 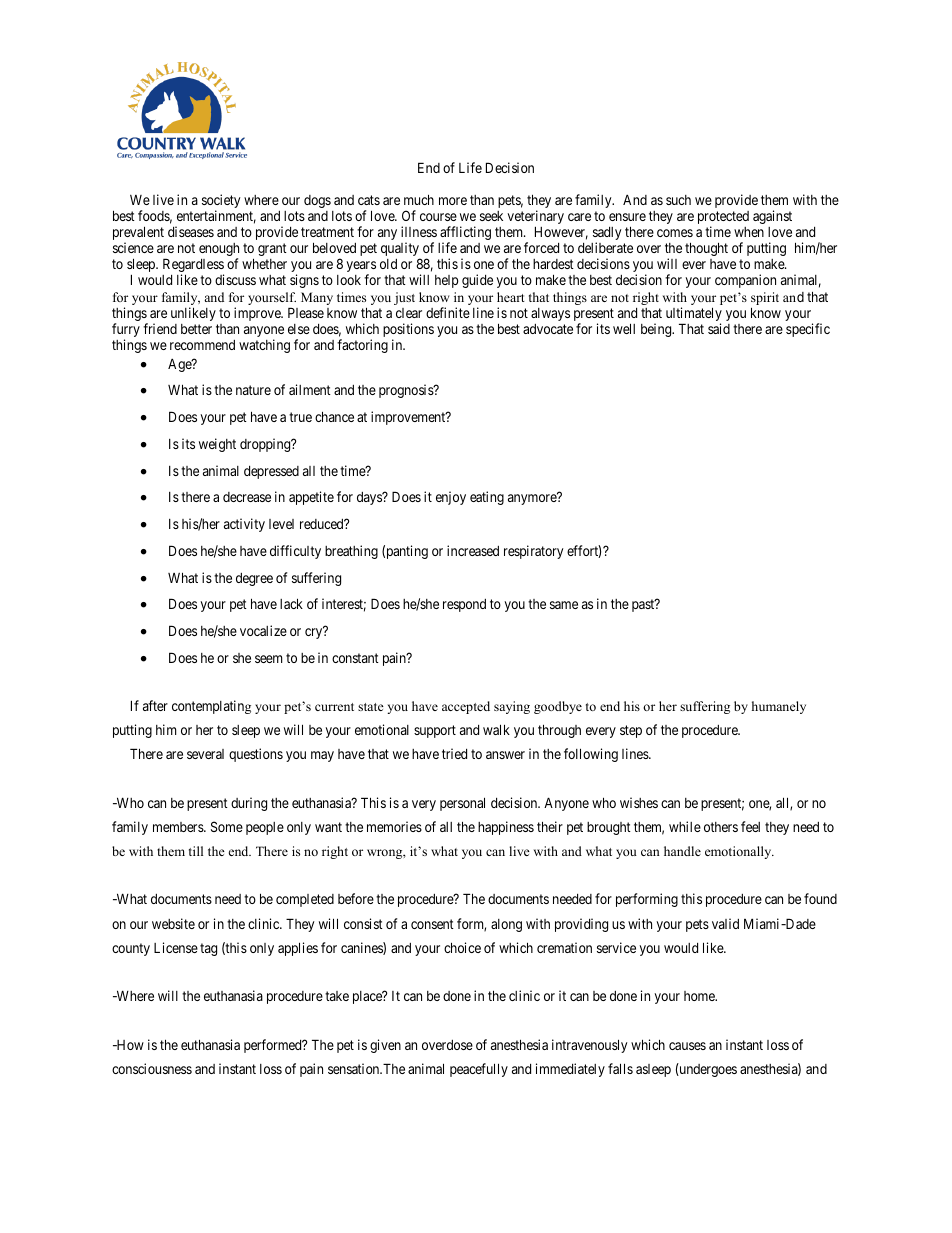 I want to click on peacefully, so click(x=479, y=1070).
